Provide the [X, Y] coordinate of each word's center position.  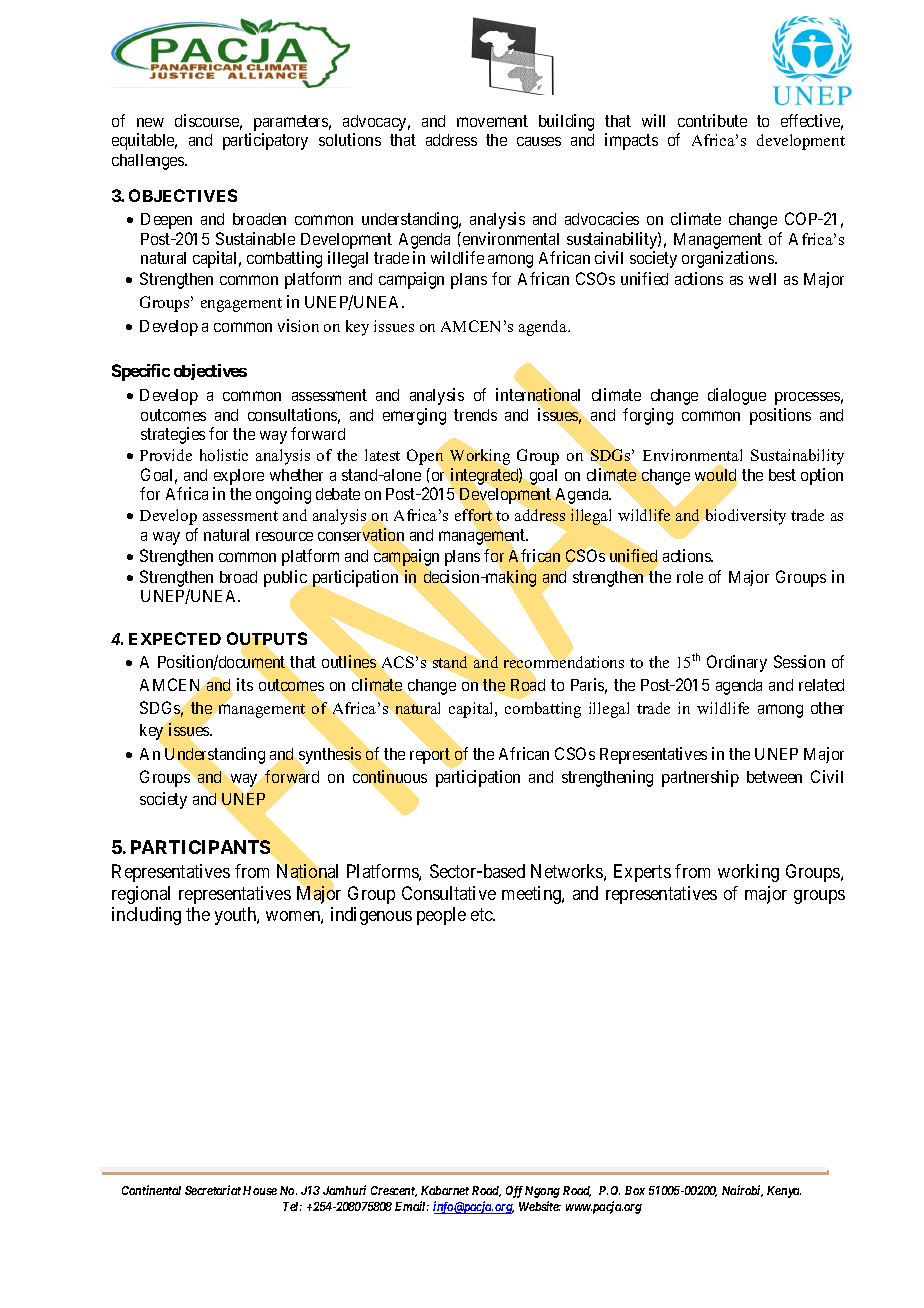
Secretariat [213, 1190]
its [245, 684]
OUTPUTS [267, 640]
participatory [265, 141]
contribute [712, 120]
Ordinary [737, 663]
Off [514, 1192]
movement [492, 121]
